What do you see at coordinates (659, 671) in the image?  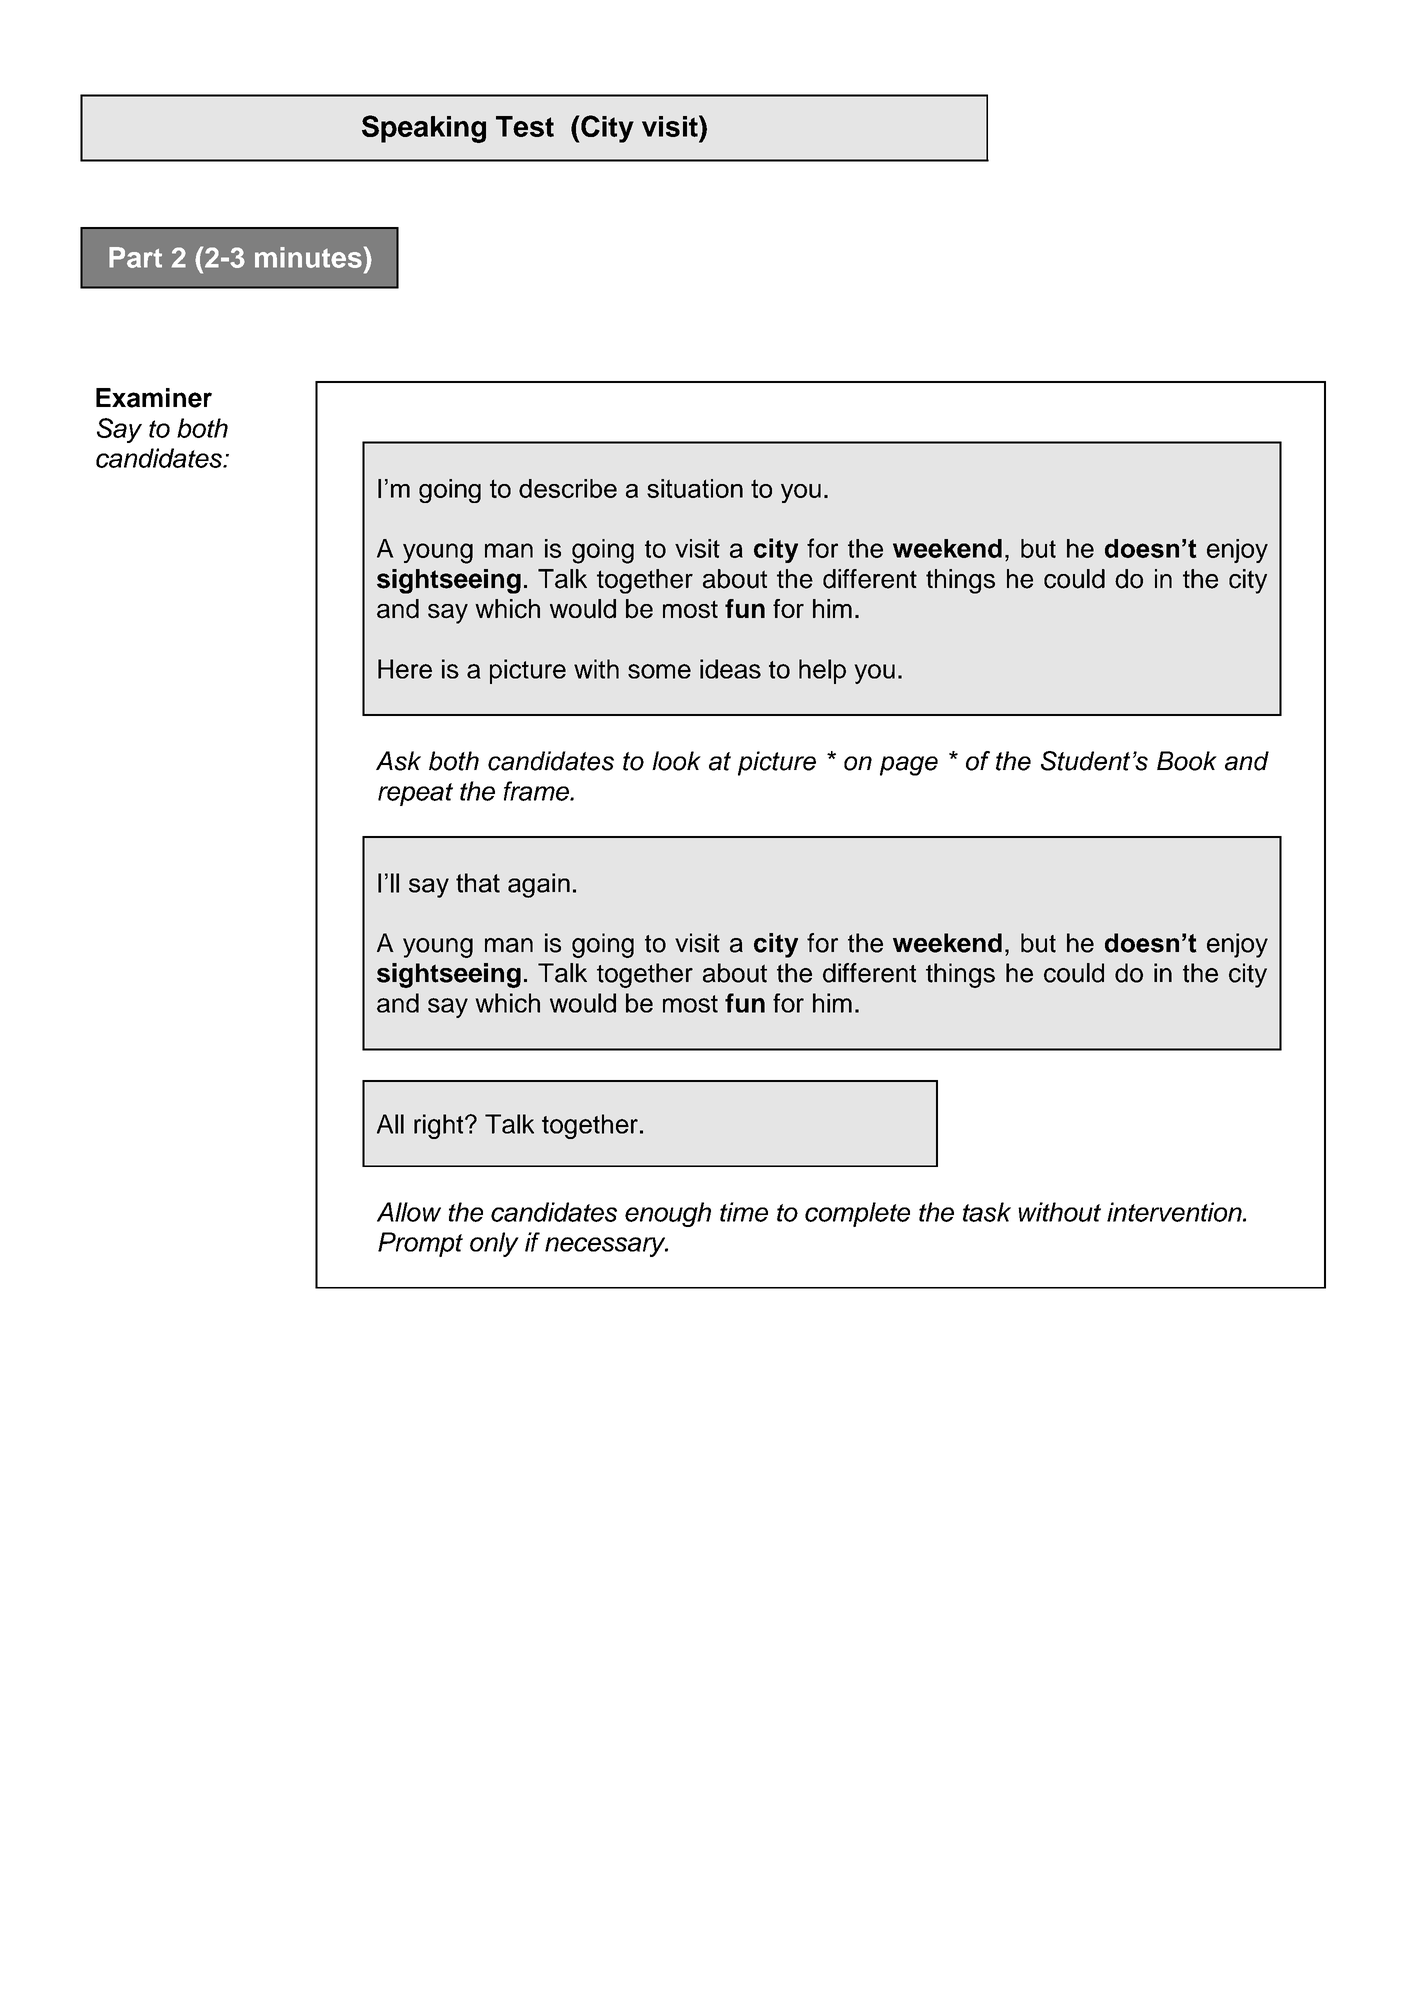 I see `some` at bounding box center [659, 671].
